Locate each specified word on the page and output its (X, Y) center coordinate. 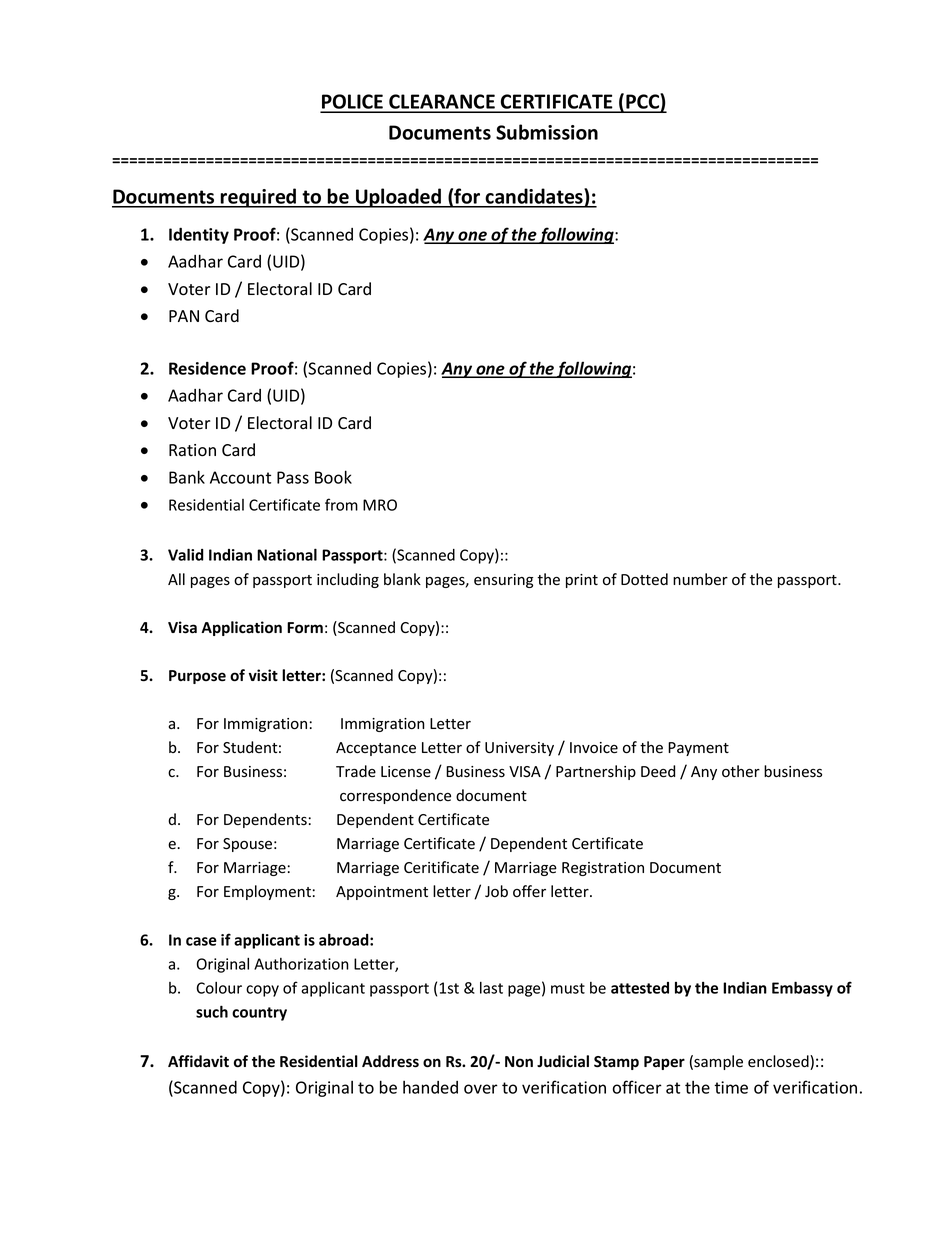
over (481, 1089)
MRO (380, 505)
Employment (267, 892)
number (700, 579)
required (259, 198)
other (741, 771)
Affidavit (198, 1061)
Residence (207, 368)
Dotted (644, 579)
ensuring (503, 581)
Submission (547, 132)
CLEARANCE (442, 103)
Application (241, 628)
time (731, 1087)
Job (496, 891)
